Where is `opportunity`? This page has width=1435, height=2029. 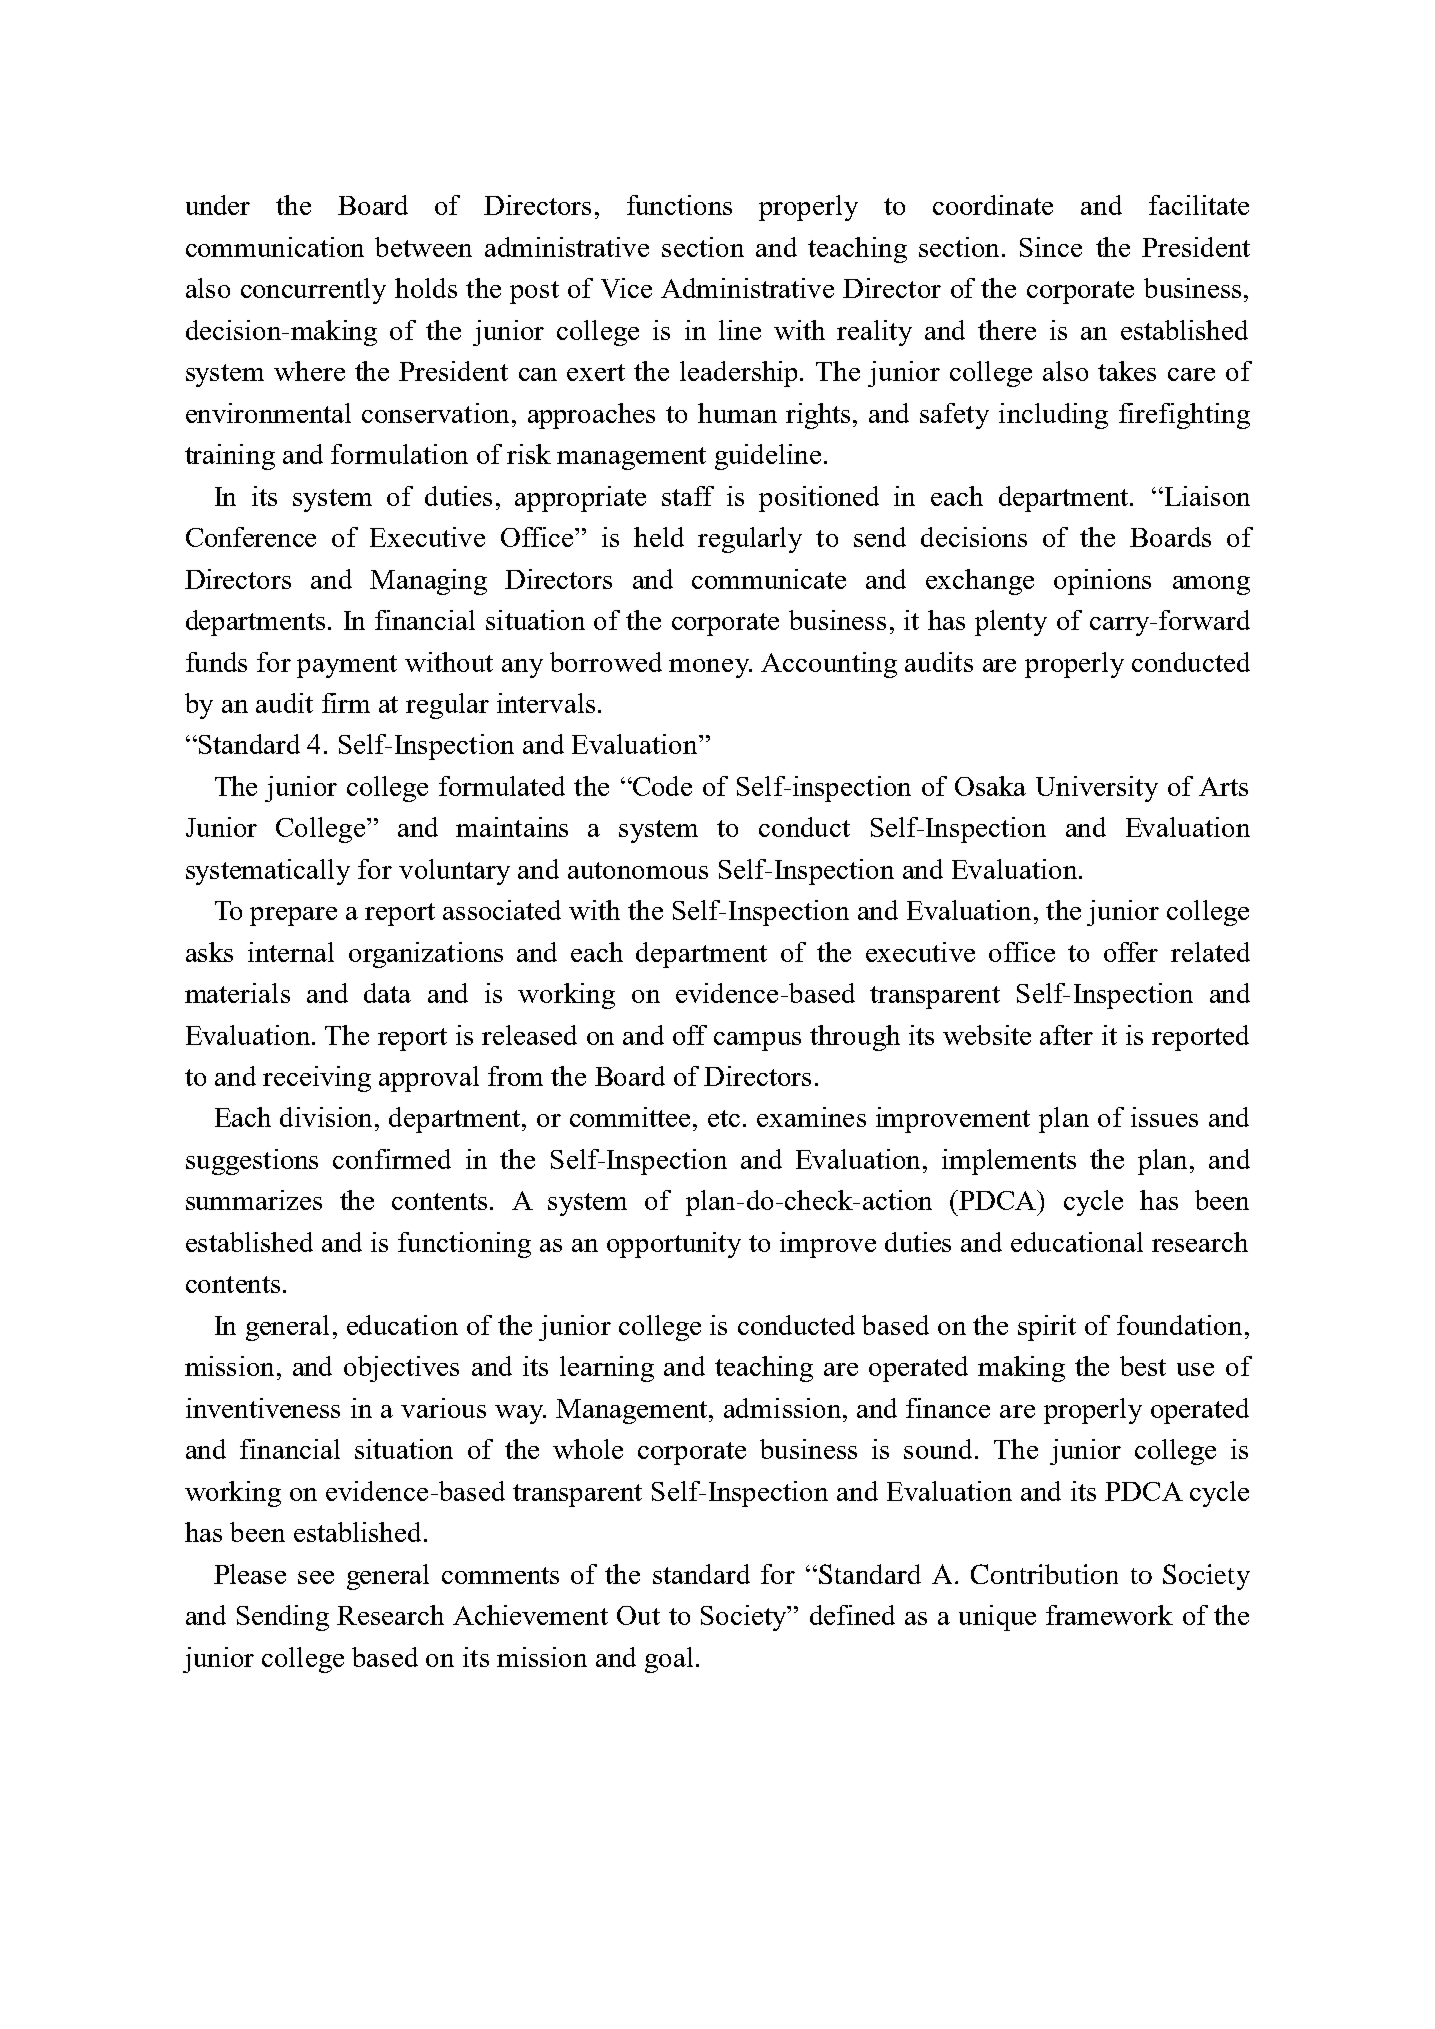
opportunity is located at coordinates (674, 1245).
